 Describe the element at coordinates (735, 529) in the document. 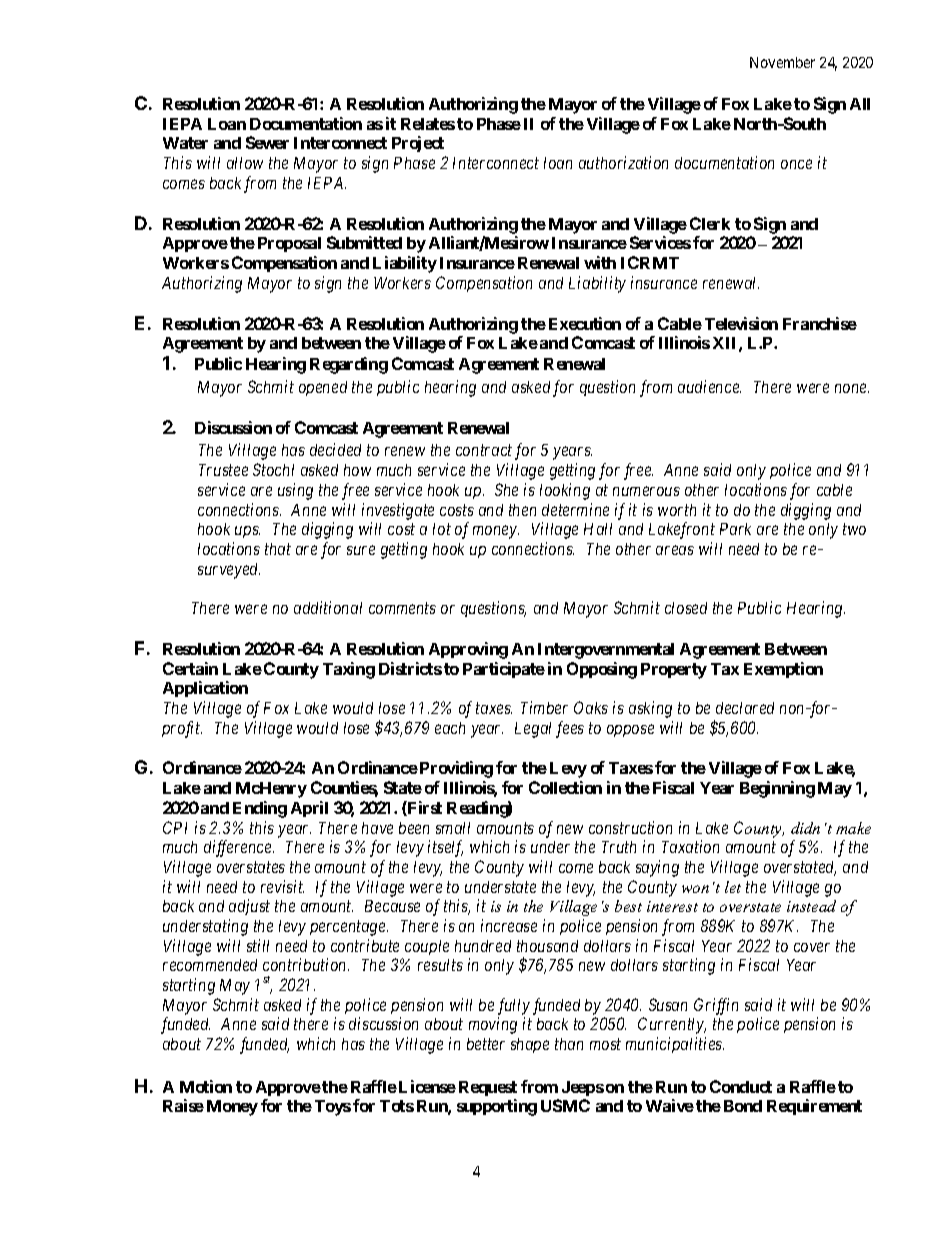

I see `Park` at that location.
